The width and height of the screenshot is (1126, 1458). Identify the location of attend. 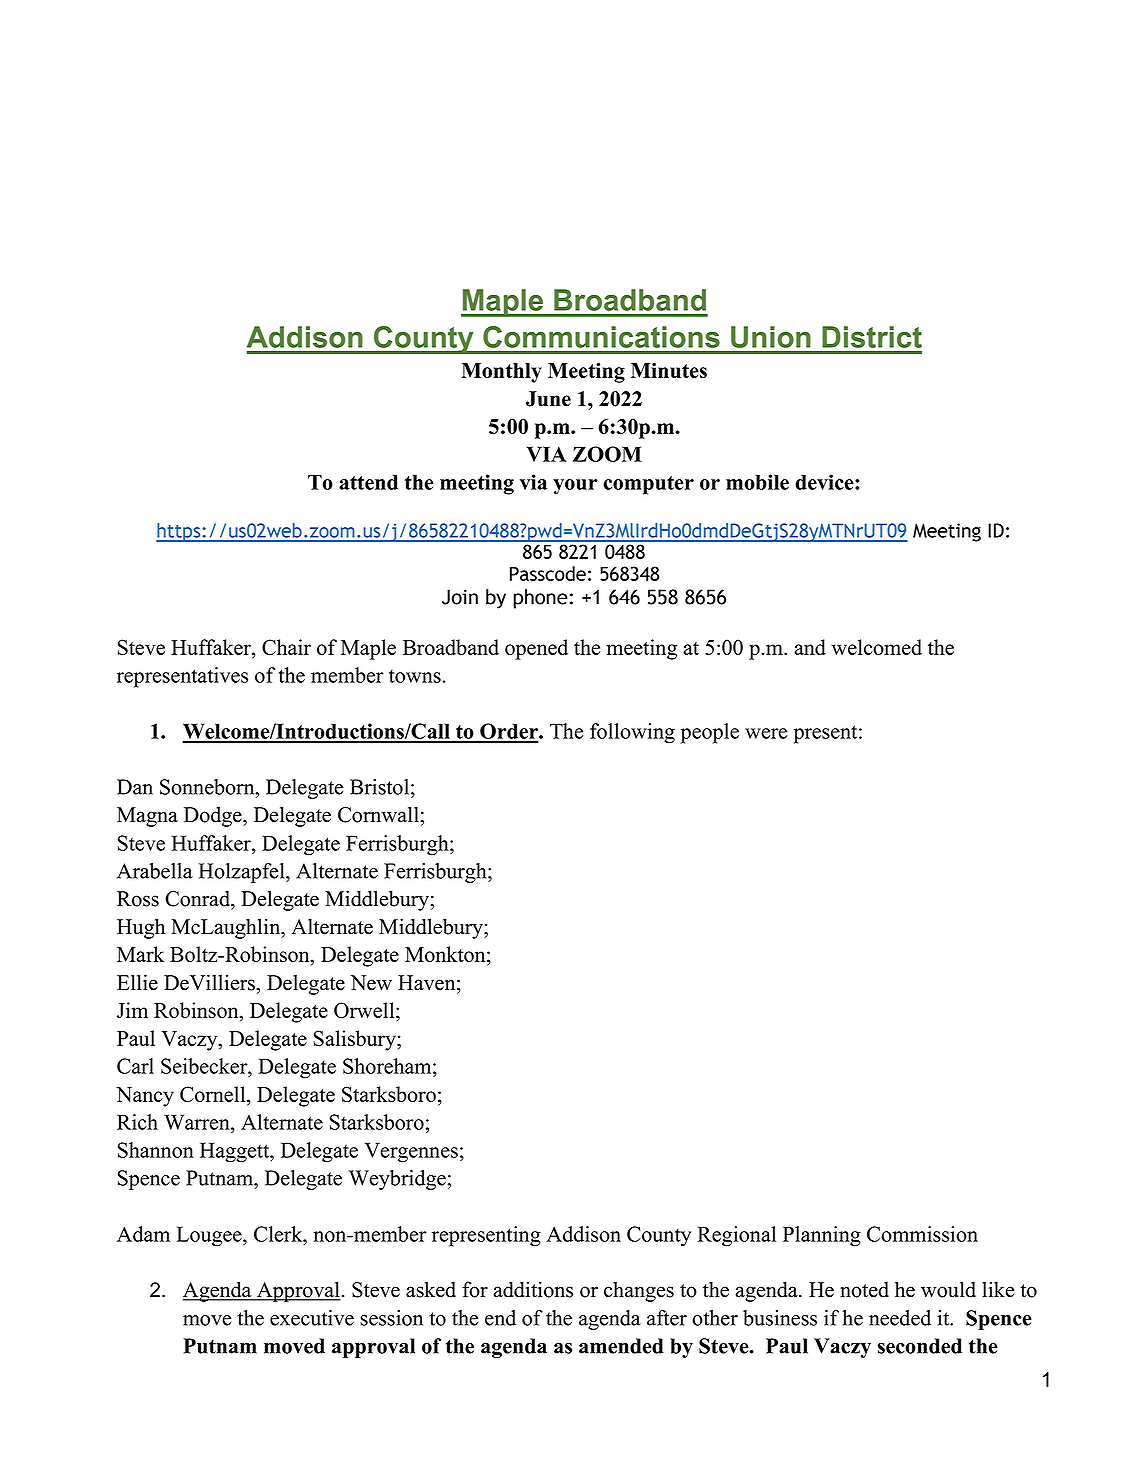
(368, 482).
